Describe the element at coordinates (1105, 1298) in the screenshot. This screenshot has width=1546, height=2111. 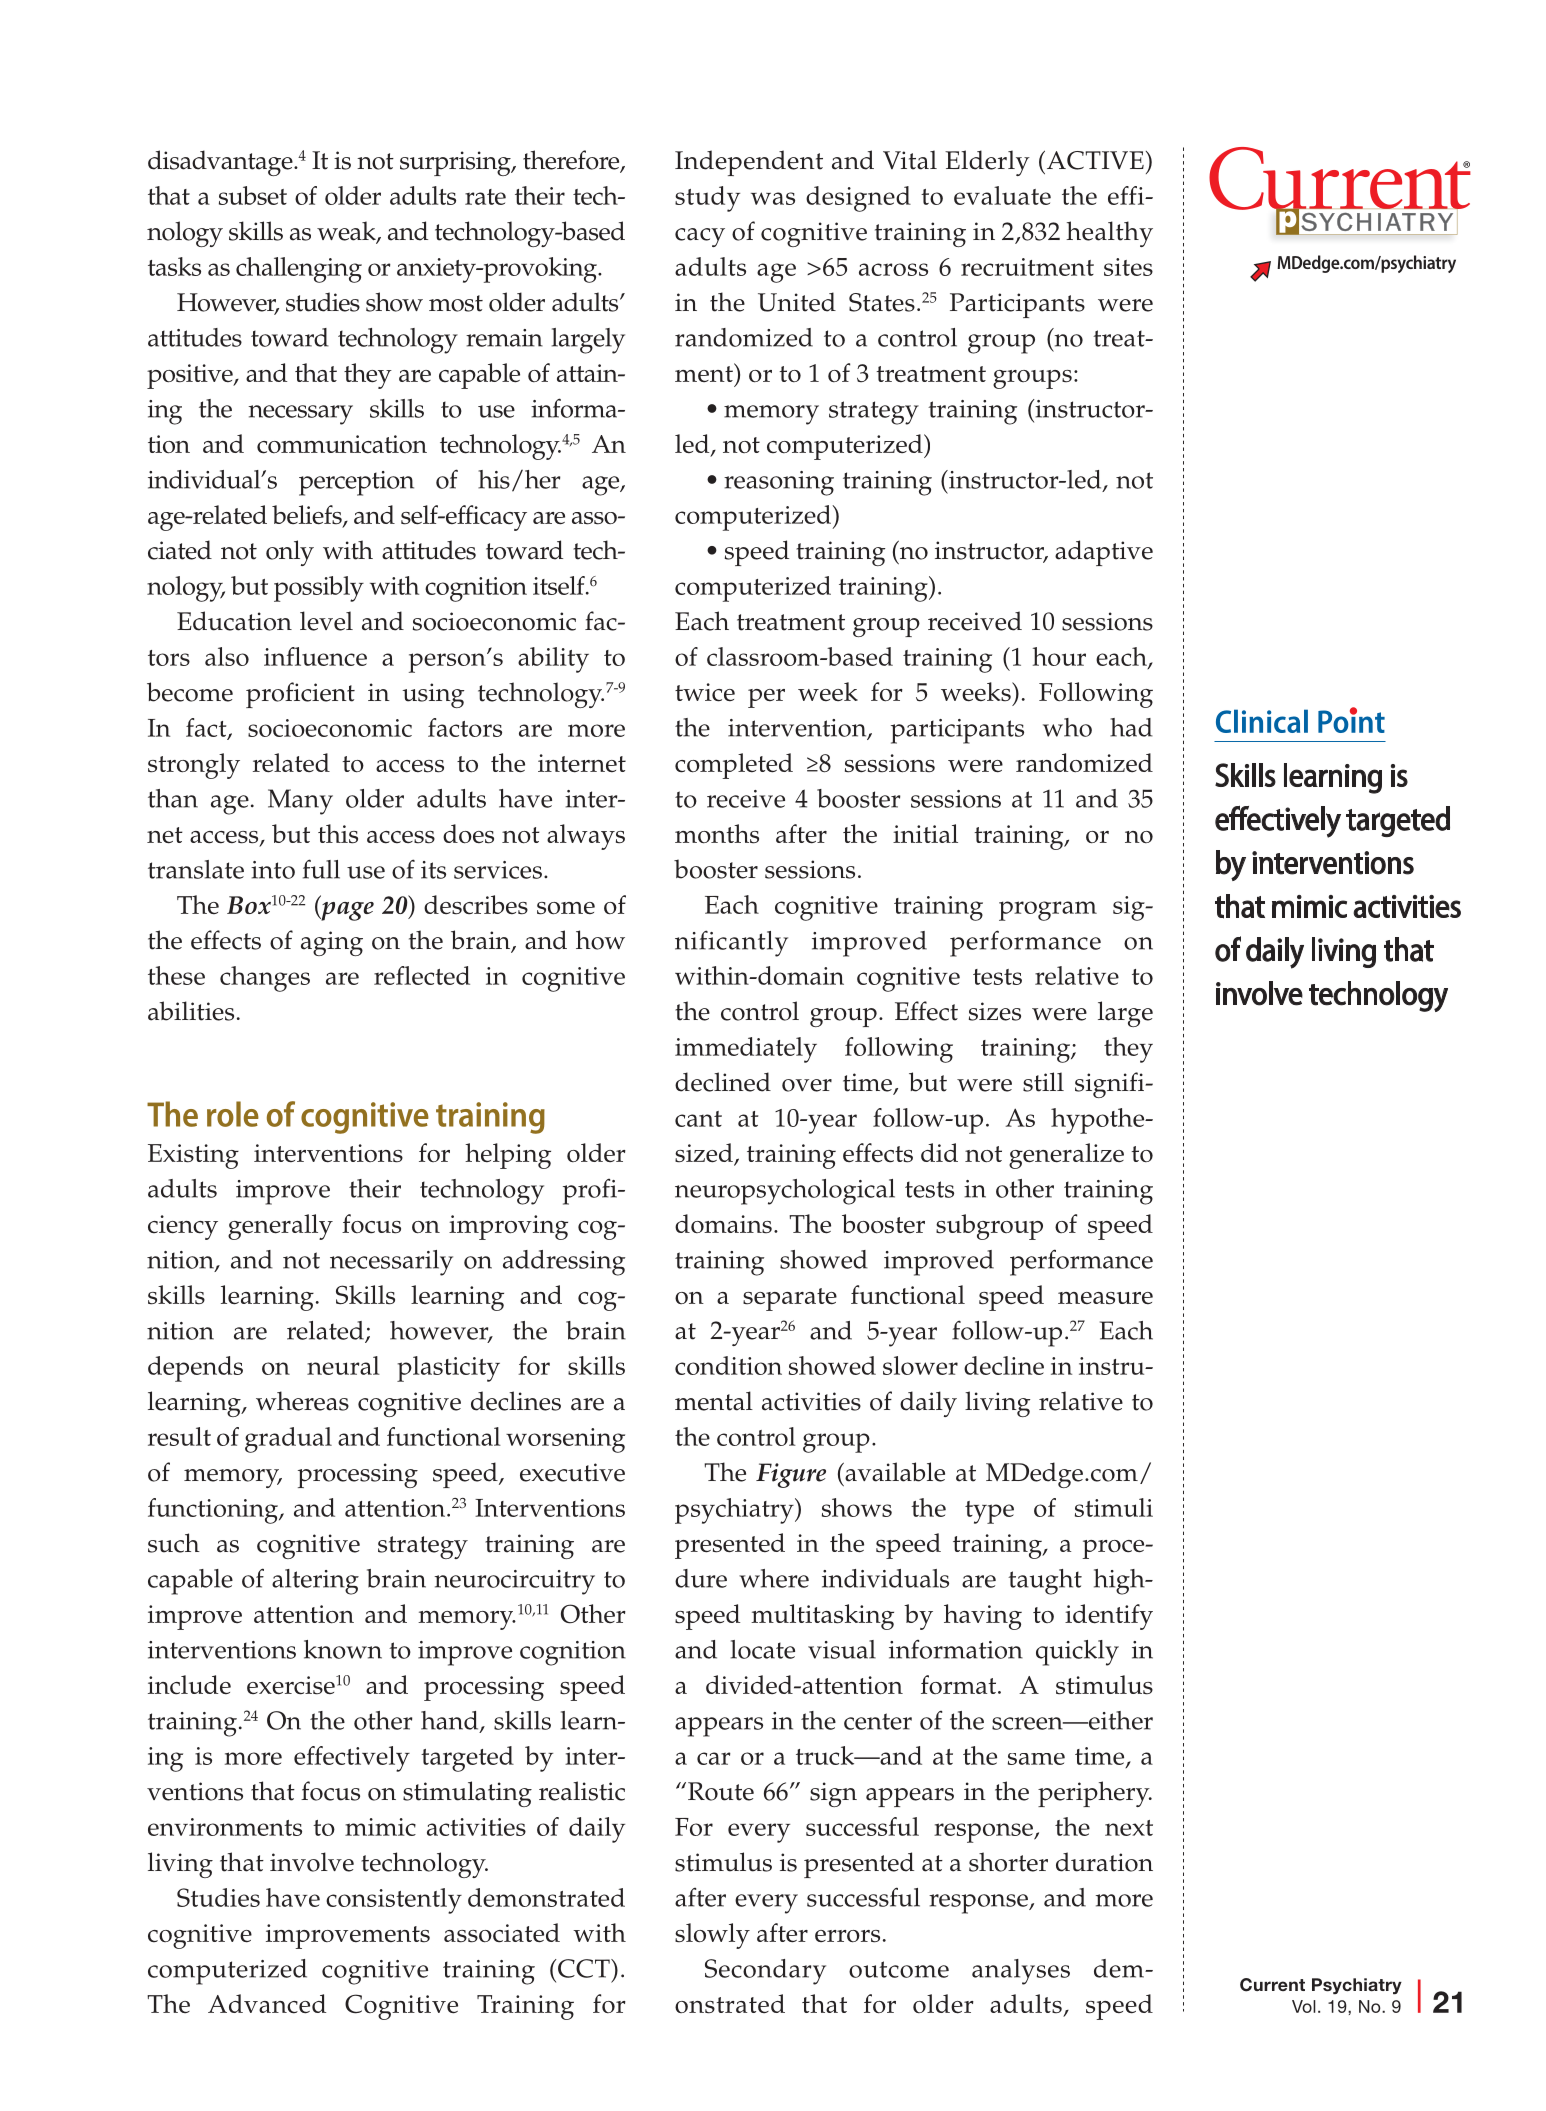
I see `measure` at that location.
